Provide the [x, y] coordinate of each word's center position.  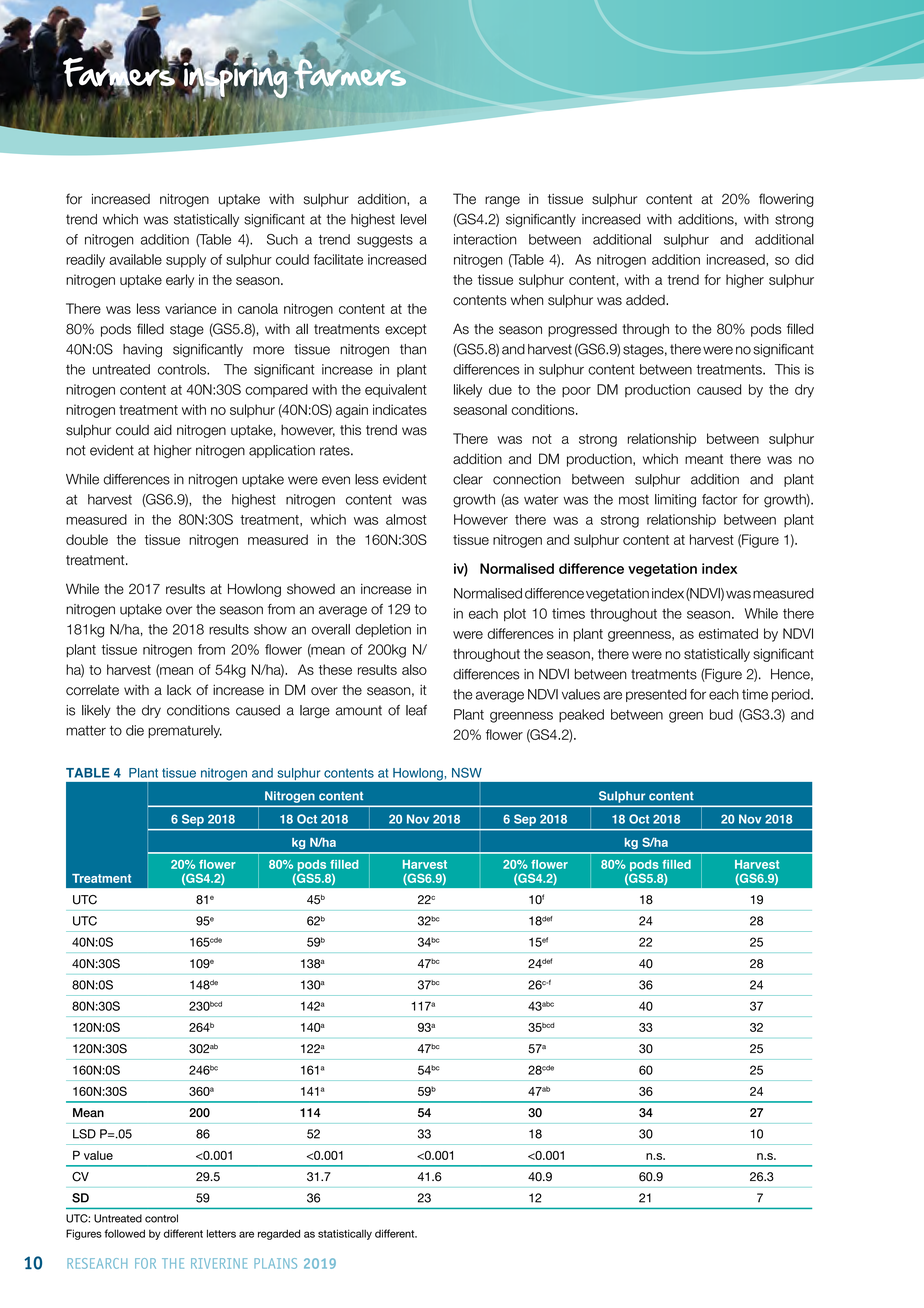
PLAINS [275, 1263]
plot [515, 614]
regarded [279, 1234]
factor [720, 499]
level [413, 219]
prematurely [185, 731]
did [804, 259]
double [87, 539]
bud [721, 714]
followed [124, 1233]
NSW [467, 772]
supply [186, 261]
